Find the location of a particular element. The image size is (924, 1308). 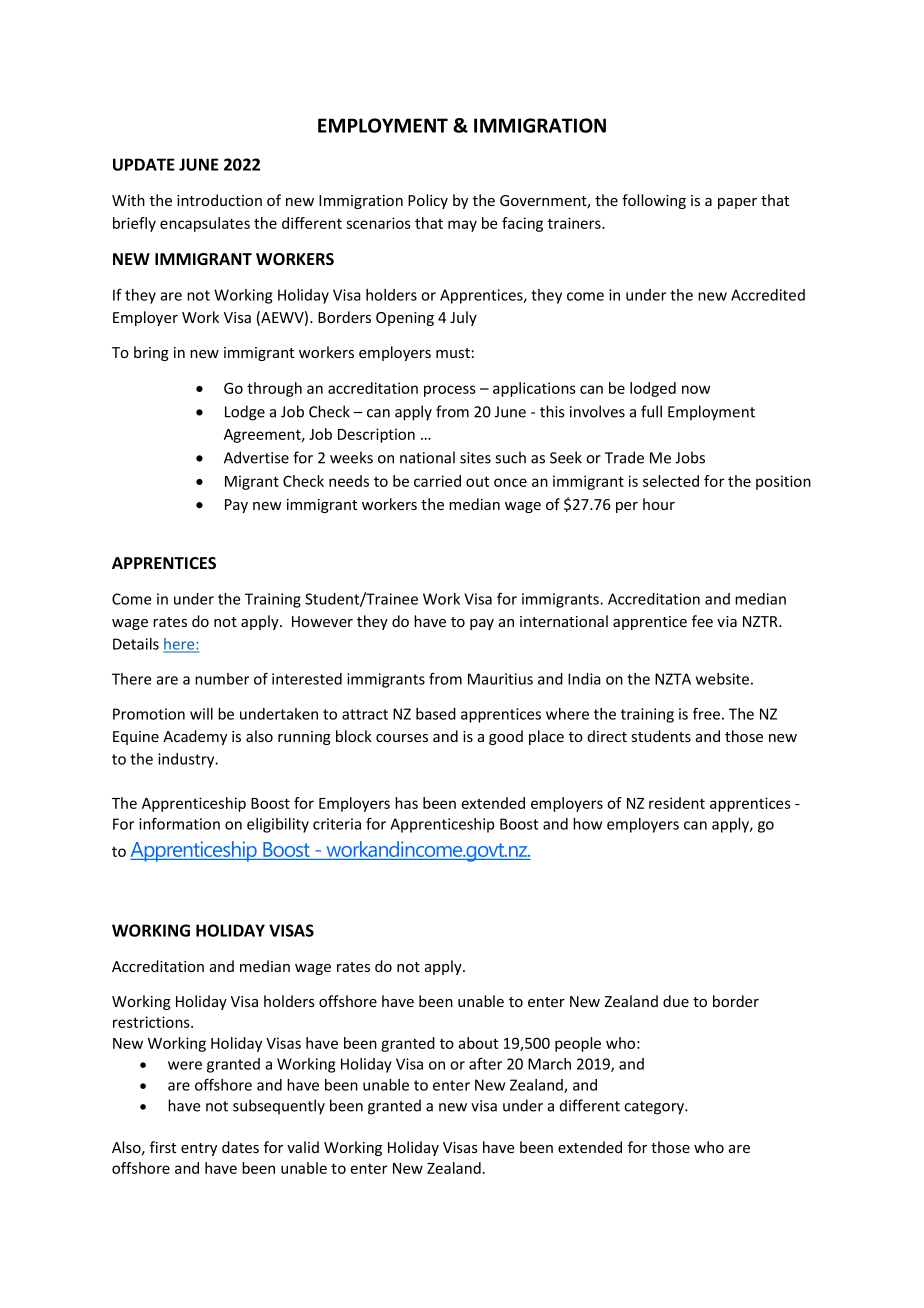

Jobs is located at coordinates (690, 457).
